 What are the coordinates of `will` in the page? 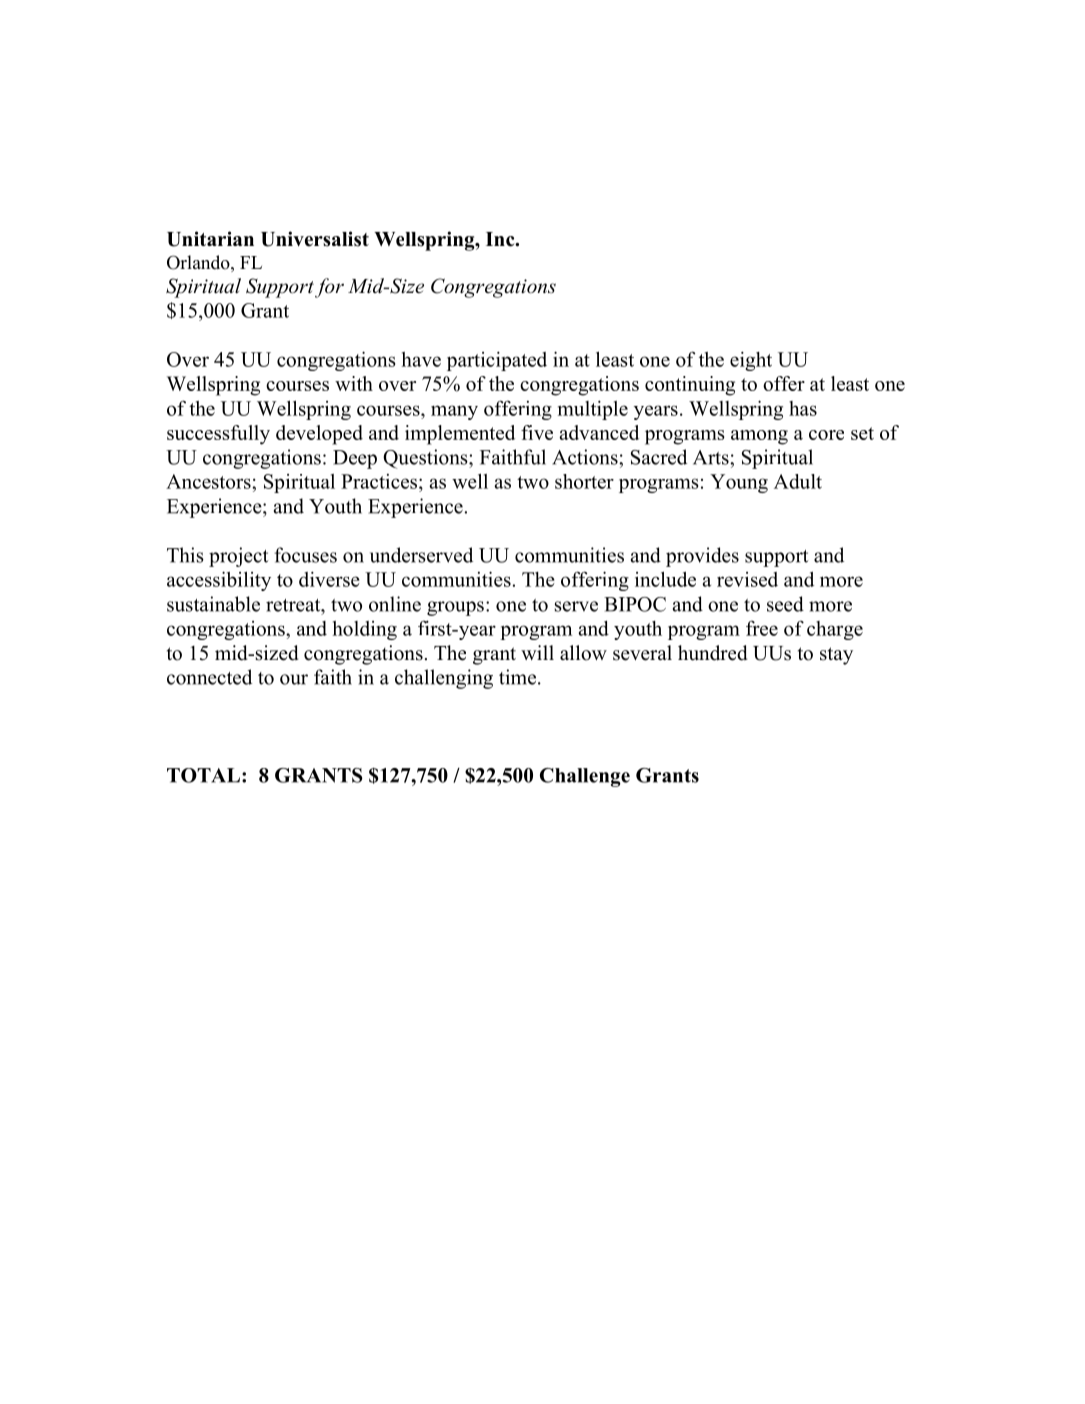 It's located at (537, 652).
